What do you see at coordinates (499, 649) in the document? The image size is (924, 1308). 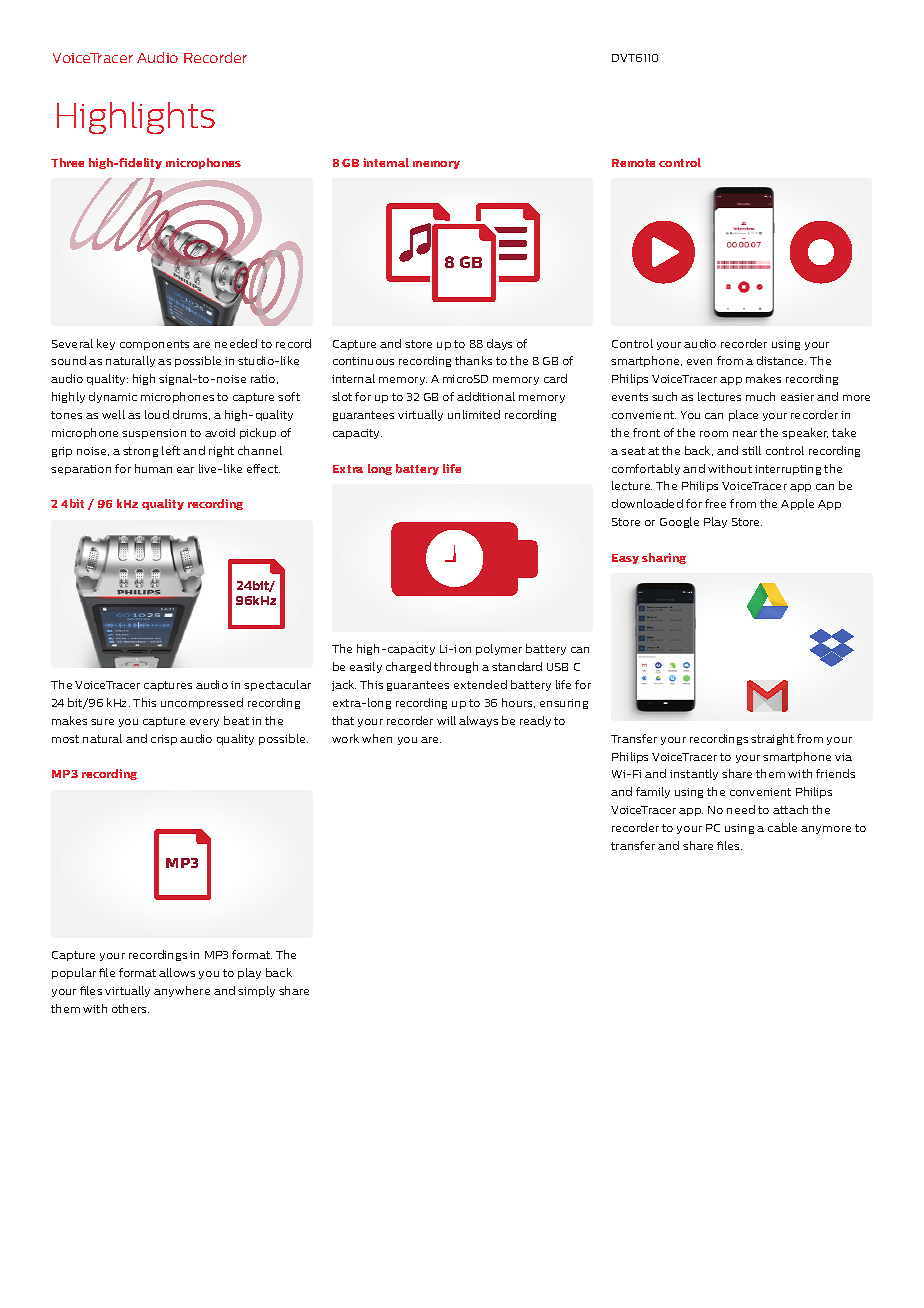 I see `polymer` at bounding box center [499, 649].
